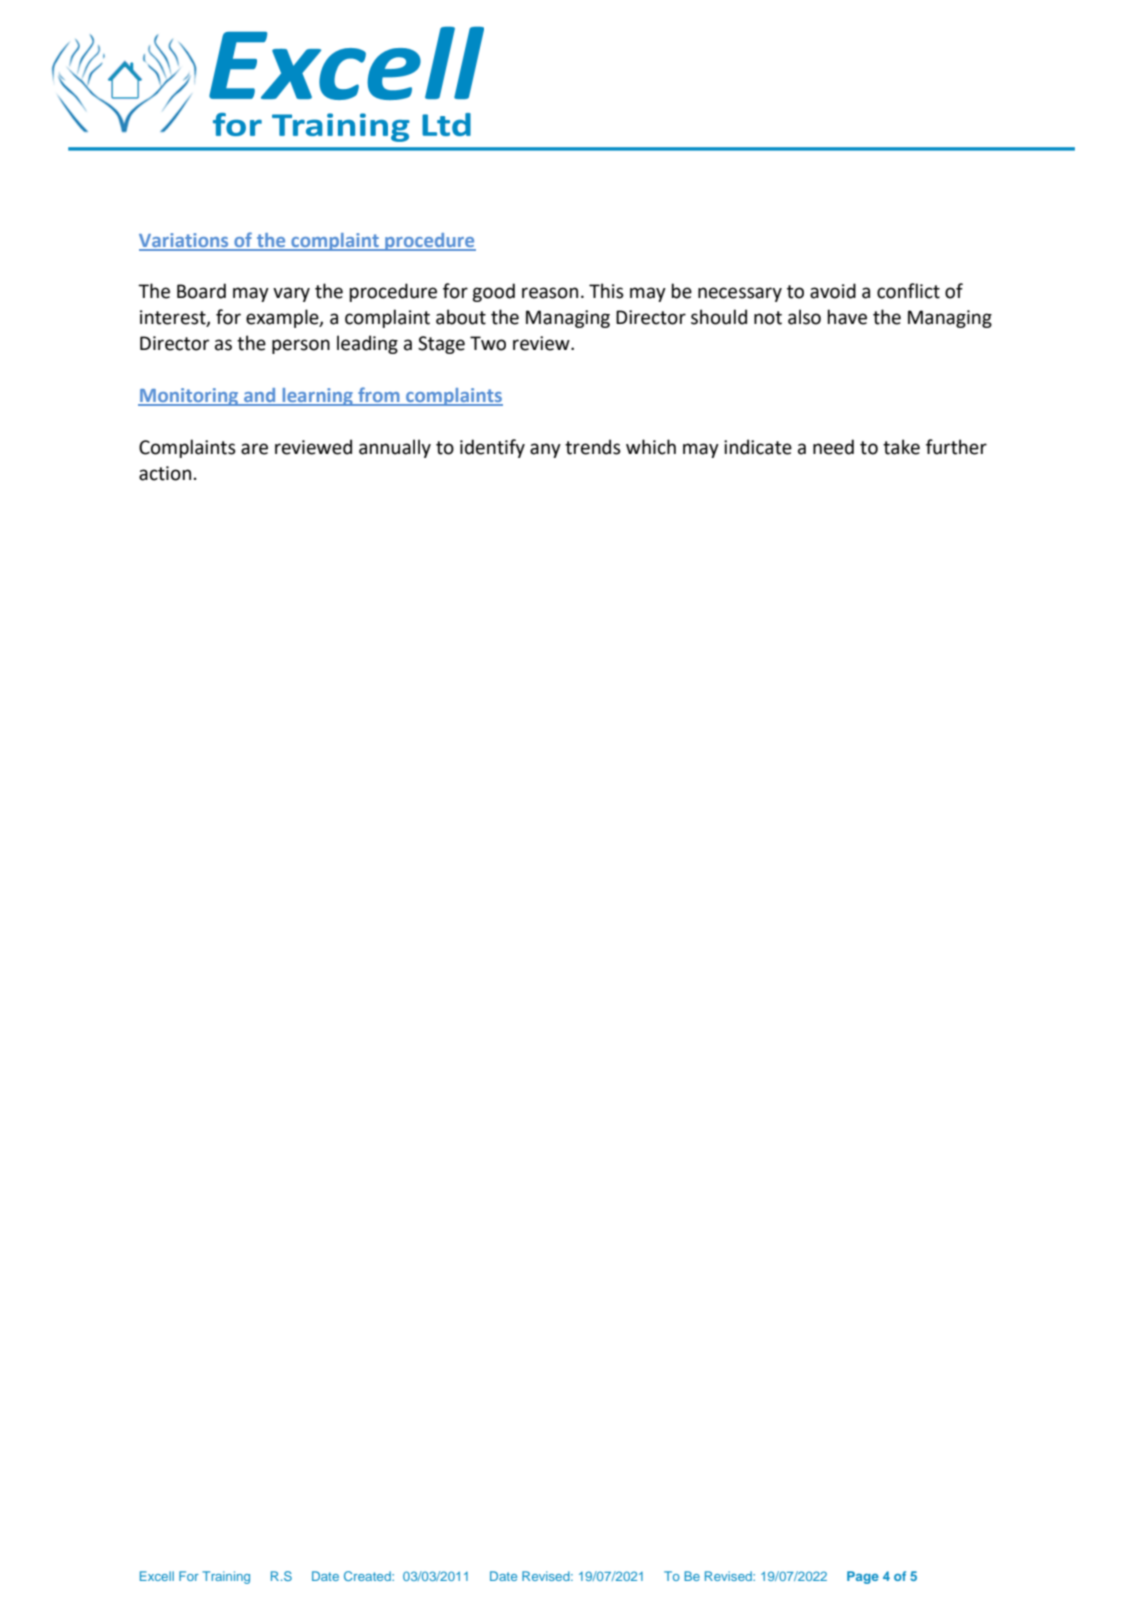  What do you see at coordinates (301, 346) in the screenshot?
I see `person` at bounding box center [301, 346].
